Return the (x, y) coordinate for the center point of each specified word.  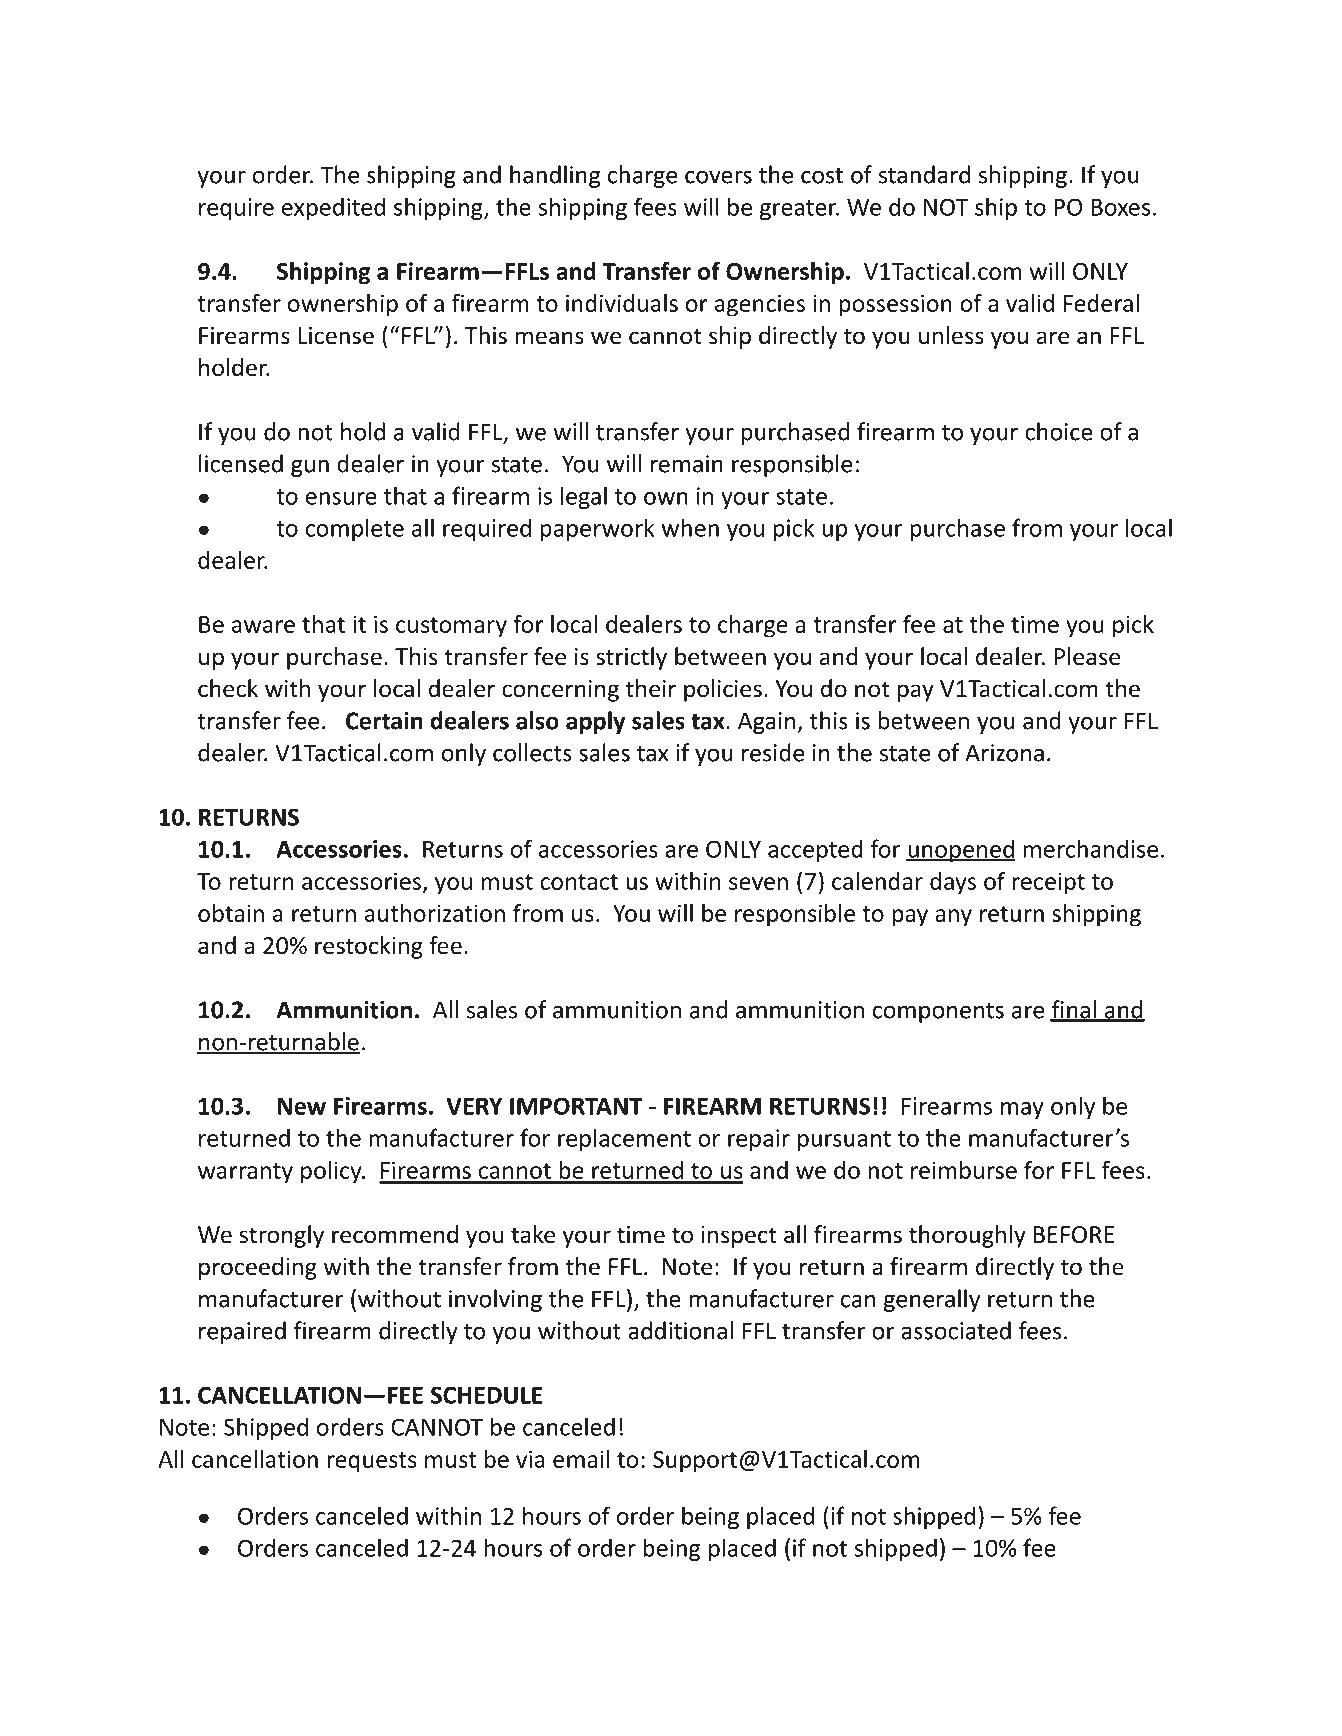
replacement (624, 1139)
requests (371, 1462)
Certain (384, 721)
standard (924, 174)
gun (310, 468)
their (651, 688)
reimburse (964, 1170)
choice (1059, 431)
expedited (333, 208)
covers (718, 177)
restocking (369, 947)
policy (332, 1172)
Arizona (1004, 753)
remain (687, 464)
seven (758, 883)
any (953, 918)
